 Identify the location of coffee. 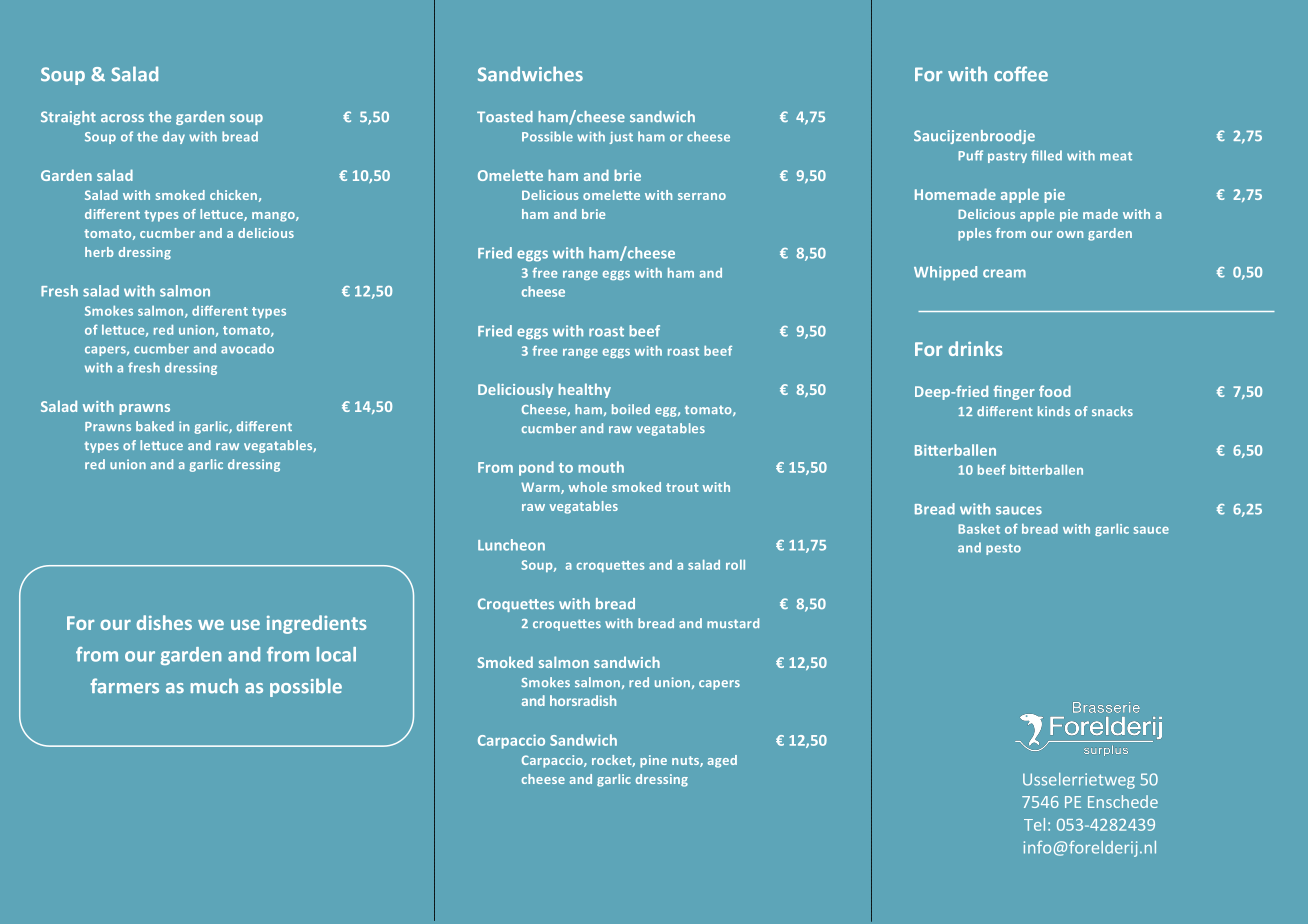
(1021, 74).
